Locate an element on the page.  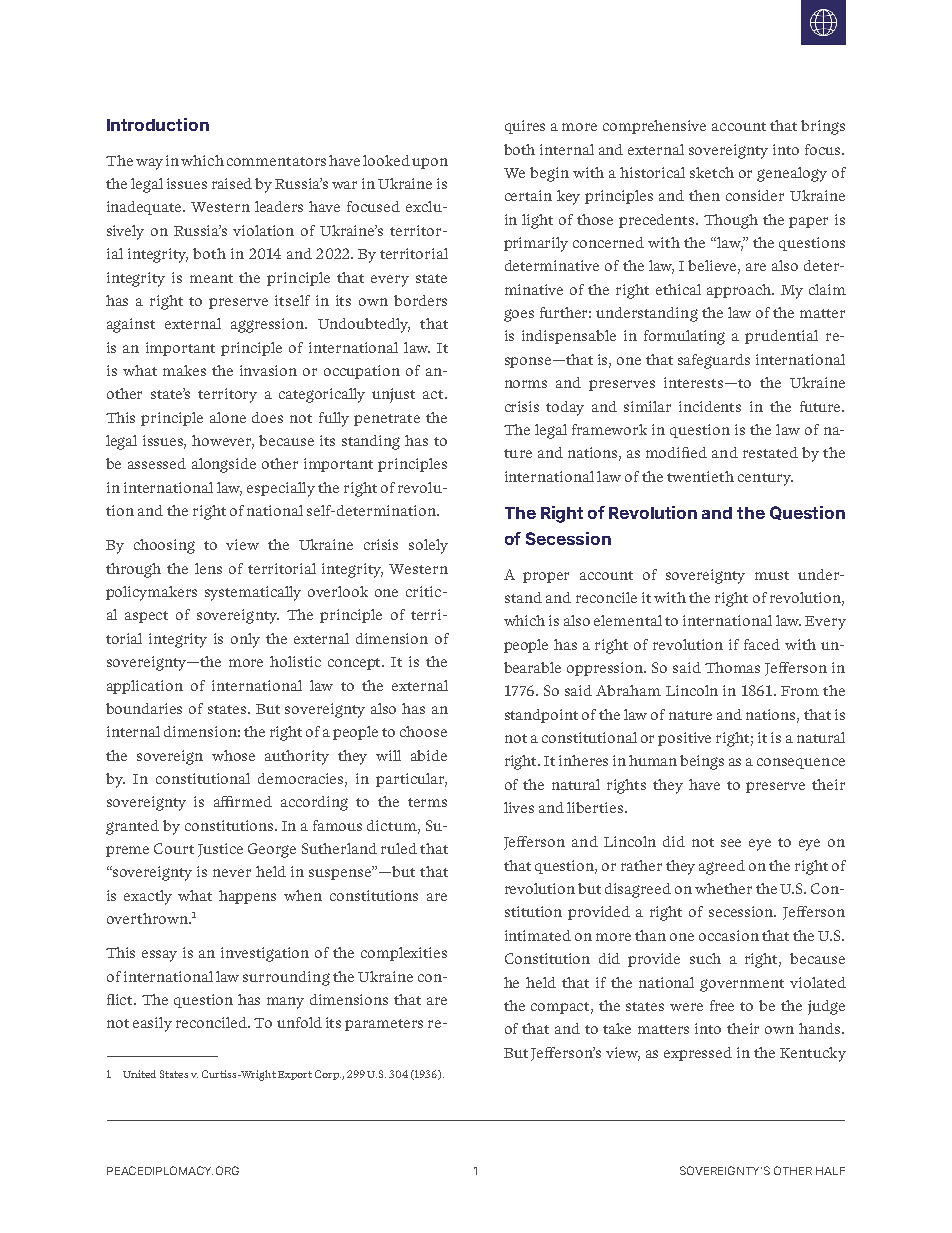
raised is located at coordinates (232, 183).
